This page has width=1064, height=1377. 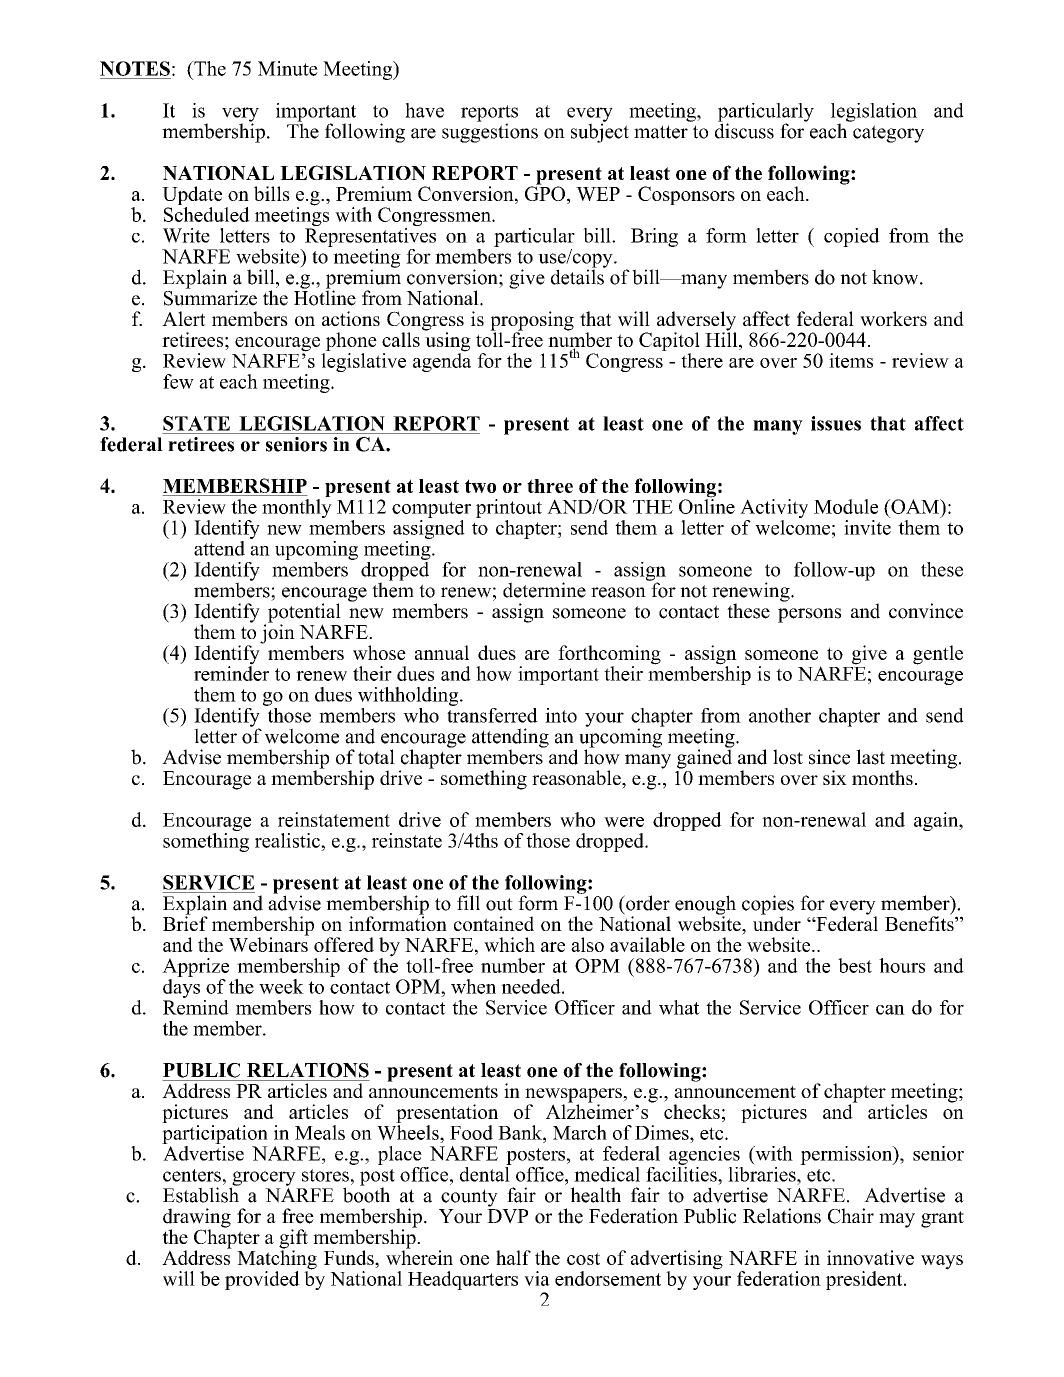 I want to click on drawing, so click(x=197, y=1219).
